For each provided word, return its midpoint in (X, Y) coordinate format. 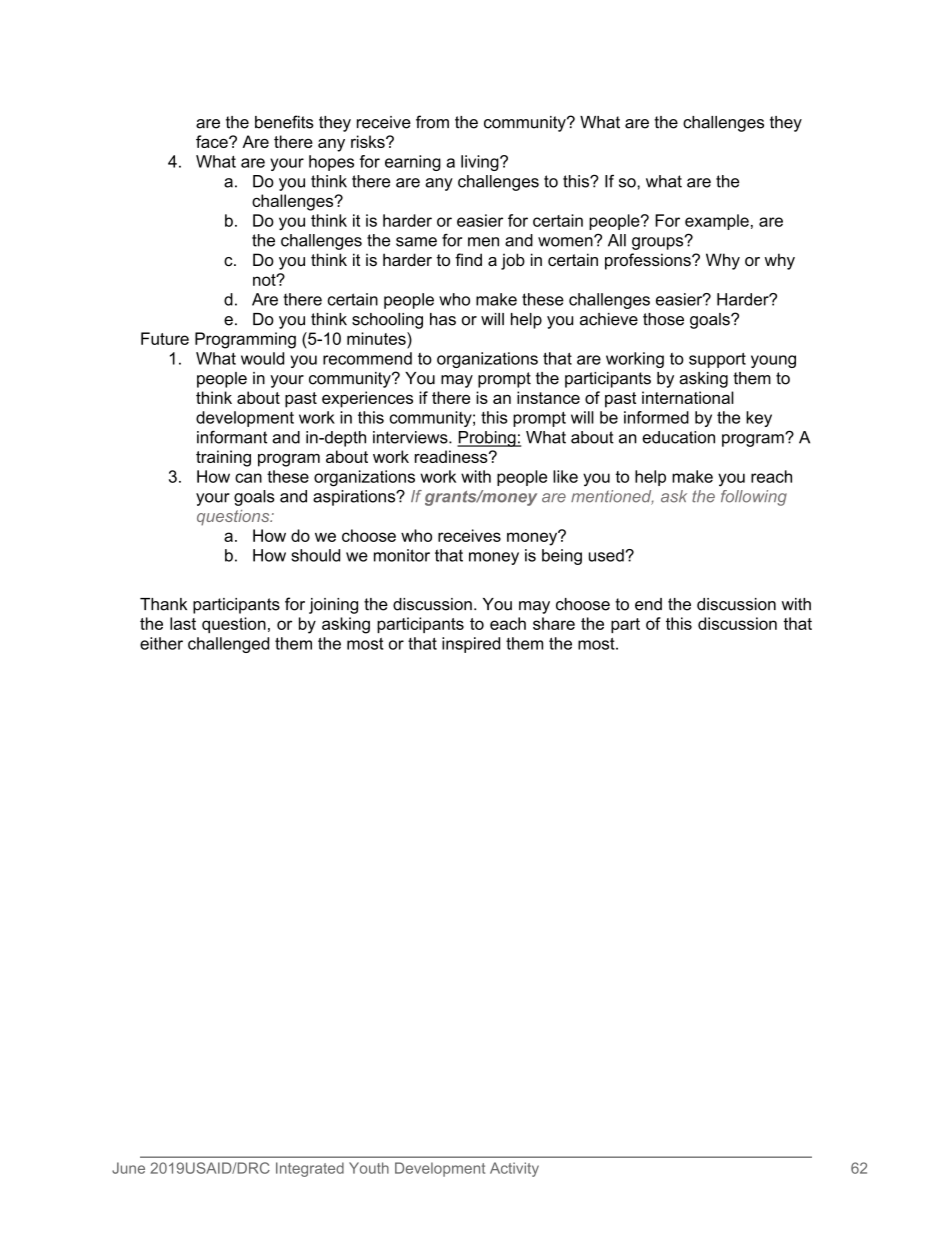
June (128, 1168)
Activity (514, 1169)
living (481, 163)
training (223, 458)
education (678, 437)
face (213, 141)
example (717, 222)
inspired (471, 645)
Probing (487, 439)
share (554, 623)
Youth (369, 1168)
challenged (228, 645)
